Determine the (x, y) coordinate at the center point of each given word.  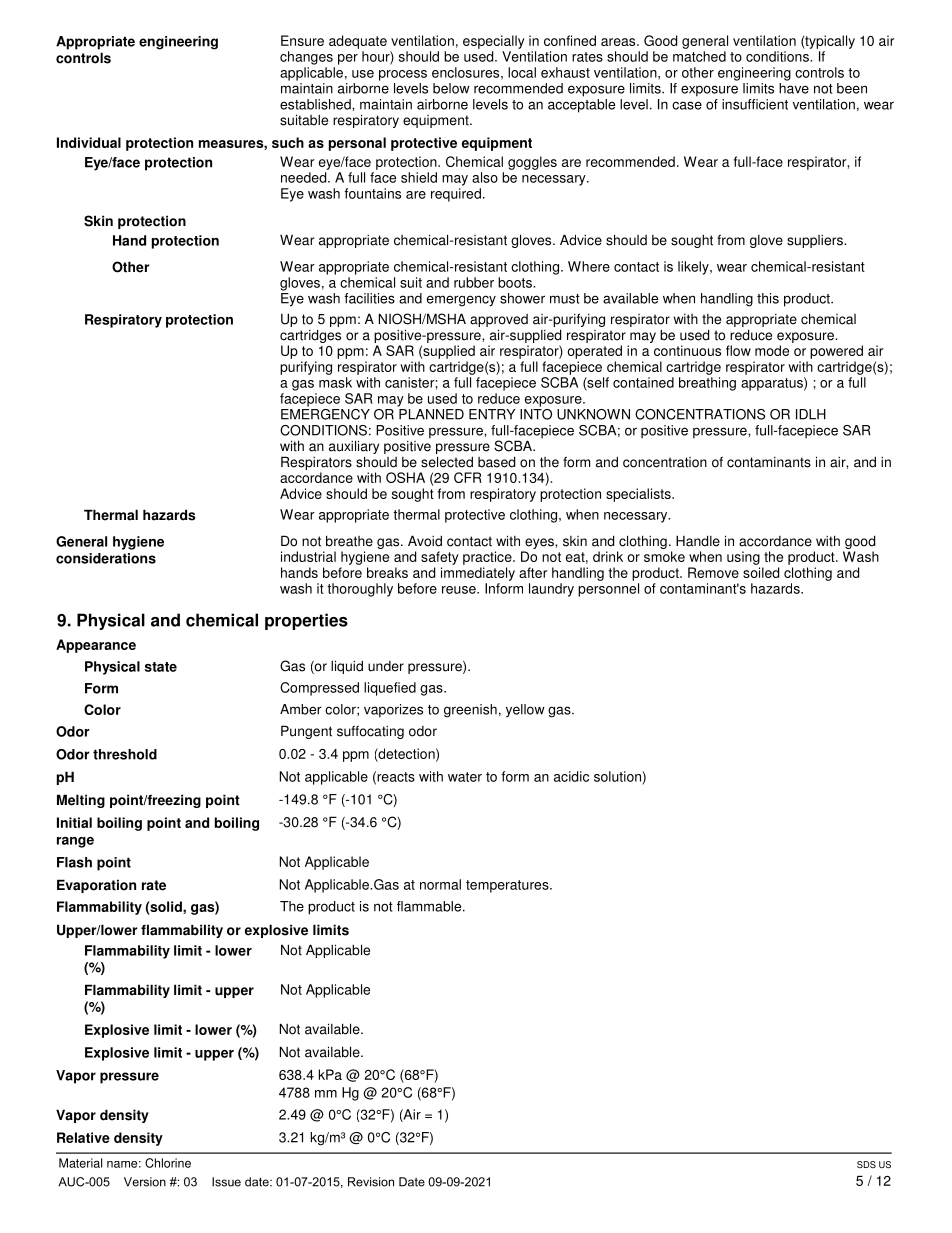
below (451, 88)
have (794, 88)
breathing (707, 384)
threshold (125, 754)
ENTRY (492, 414)
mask (335, 382)
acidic (571, 776)
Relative (83, 1137)
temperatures (508, 886)
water (465, 777)
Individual (89, 142)
